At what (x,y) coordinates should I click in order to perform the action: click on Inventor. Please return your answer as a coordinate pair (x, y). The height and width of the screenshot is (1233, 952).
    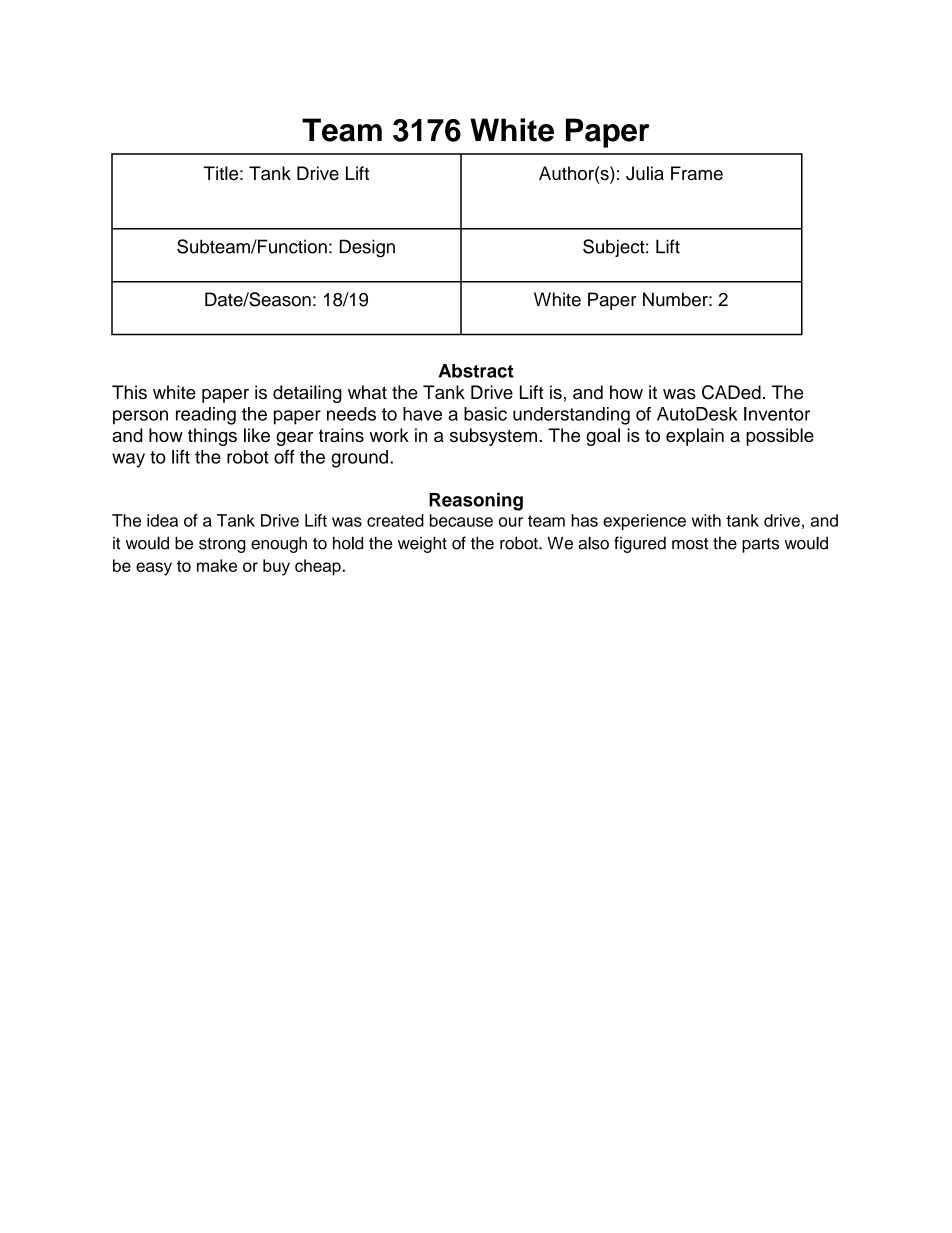
    Looking at the image, I should click on (777, 414).
